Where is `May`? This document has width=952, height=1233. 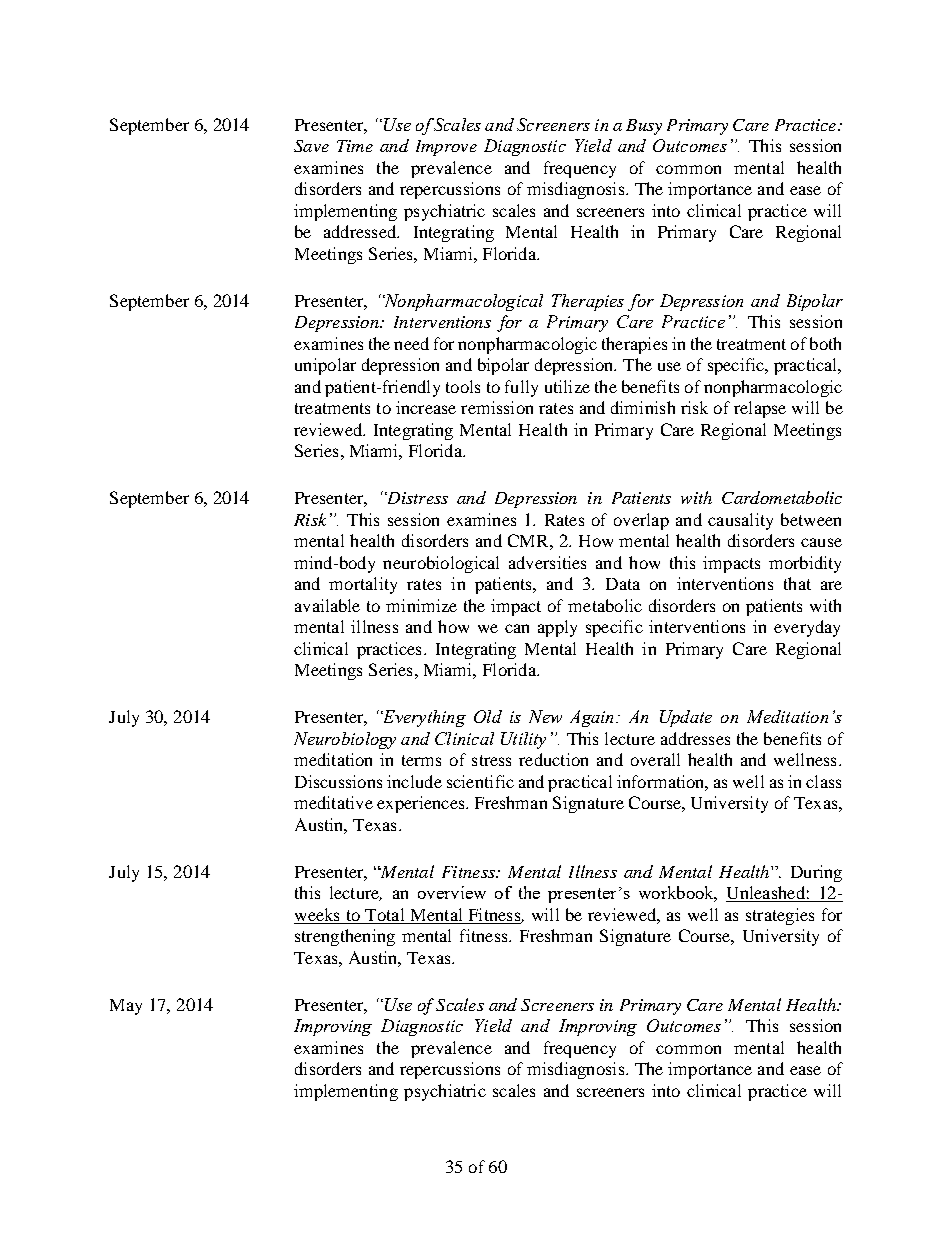 May is located at coordinates (126, 1007).
